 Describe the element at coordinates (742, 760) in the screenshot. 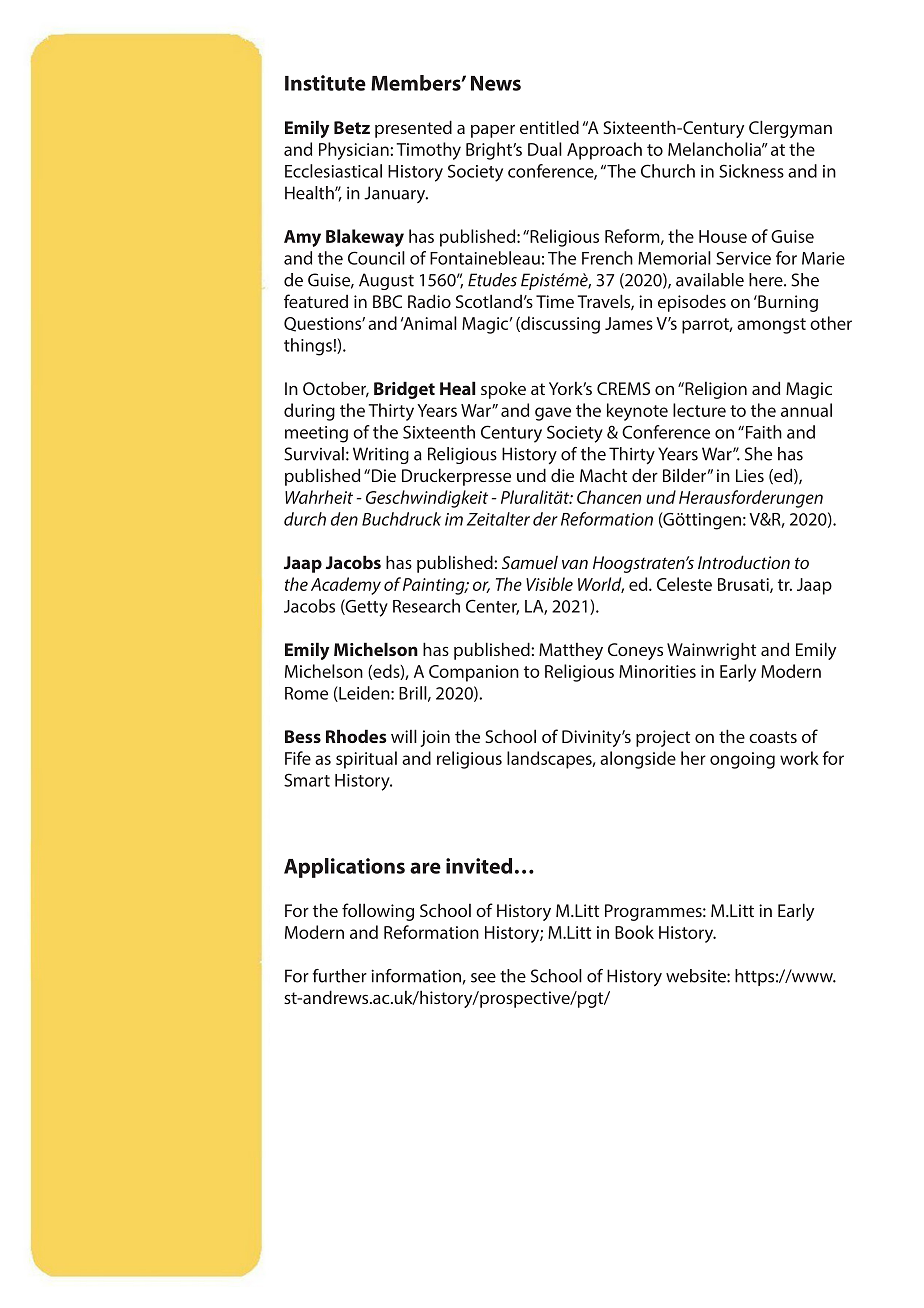

I see `ongoing` at that location.
